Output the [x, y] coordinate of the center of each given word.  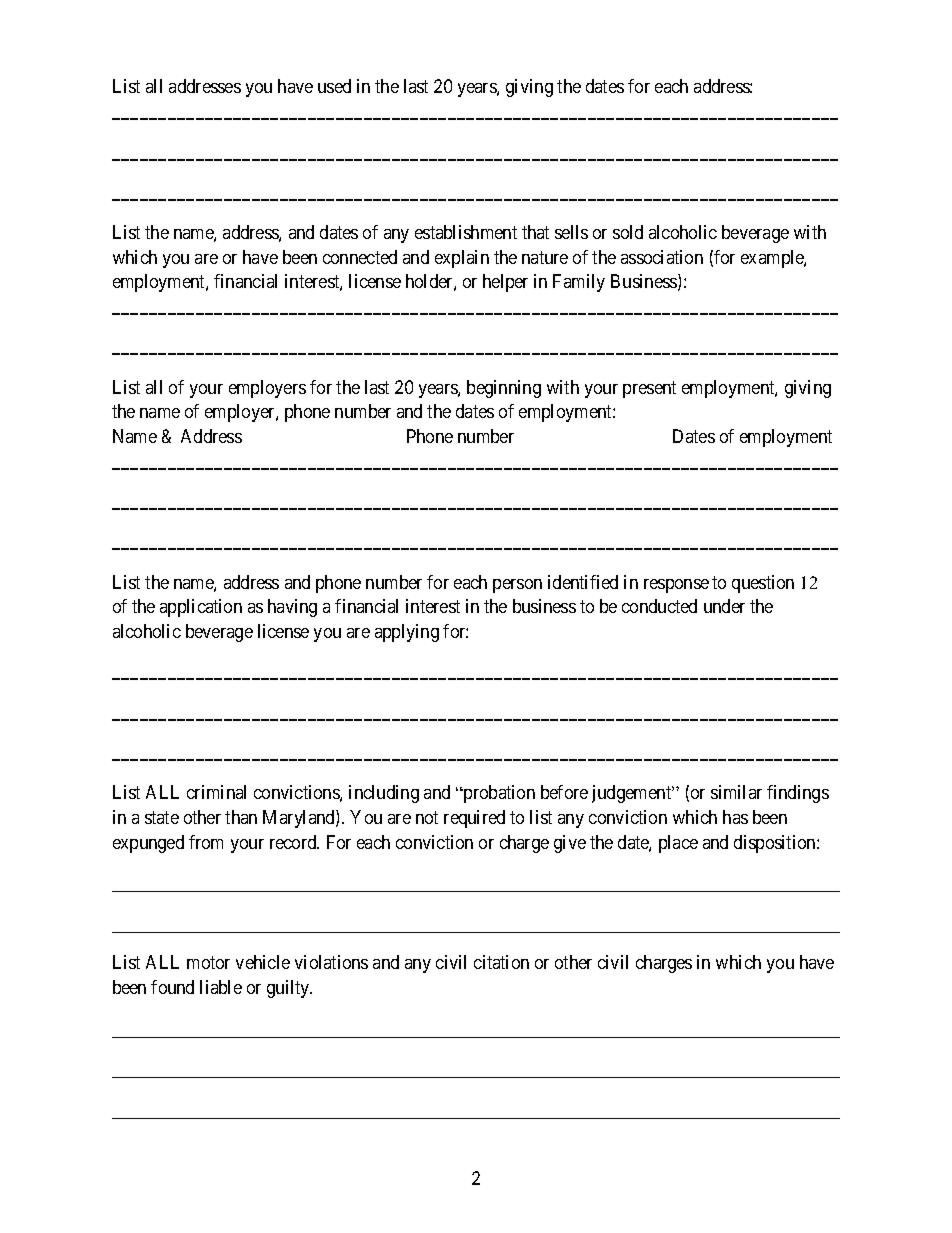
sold [628, 232]
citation [501, 962]
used [334, 86]
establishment [466, 232]
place [678, 844]
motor [208, 963]
